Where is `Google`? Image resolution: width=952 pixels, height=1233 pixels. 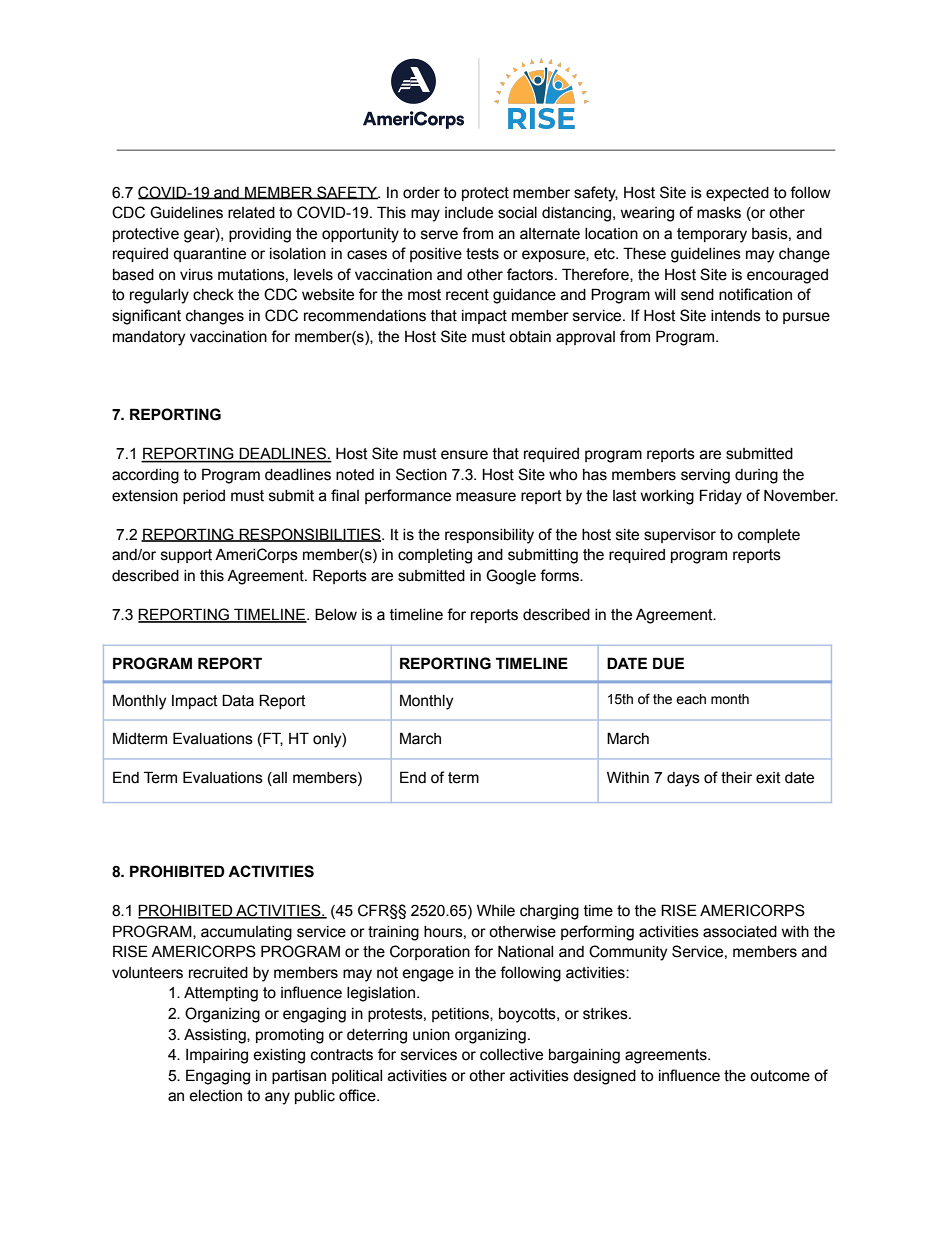
Google is located at coordinates (511, 577).
